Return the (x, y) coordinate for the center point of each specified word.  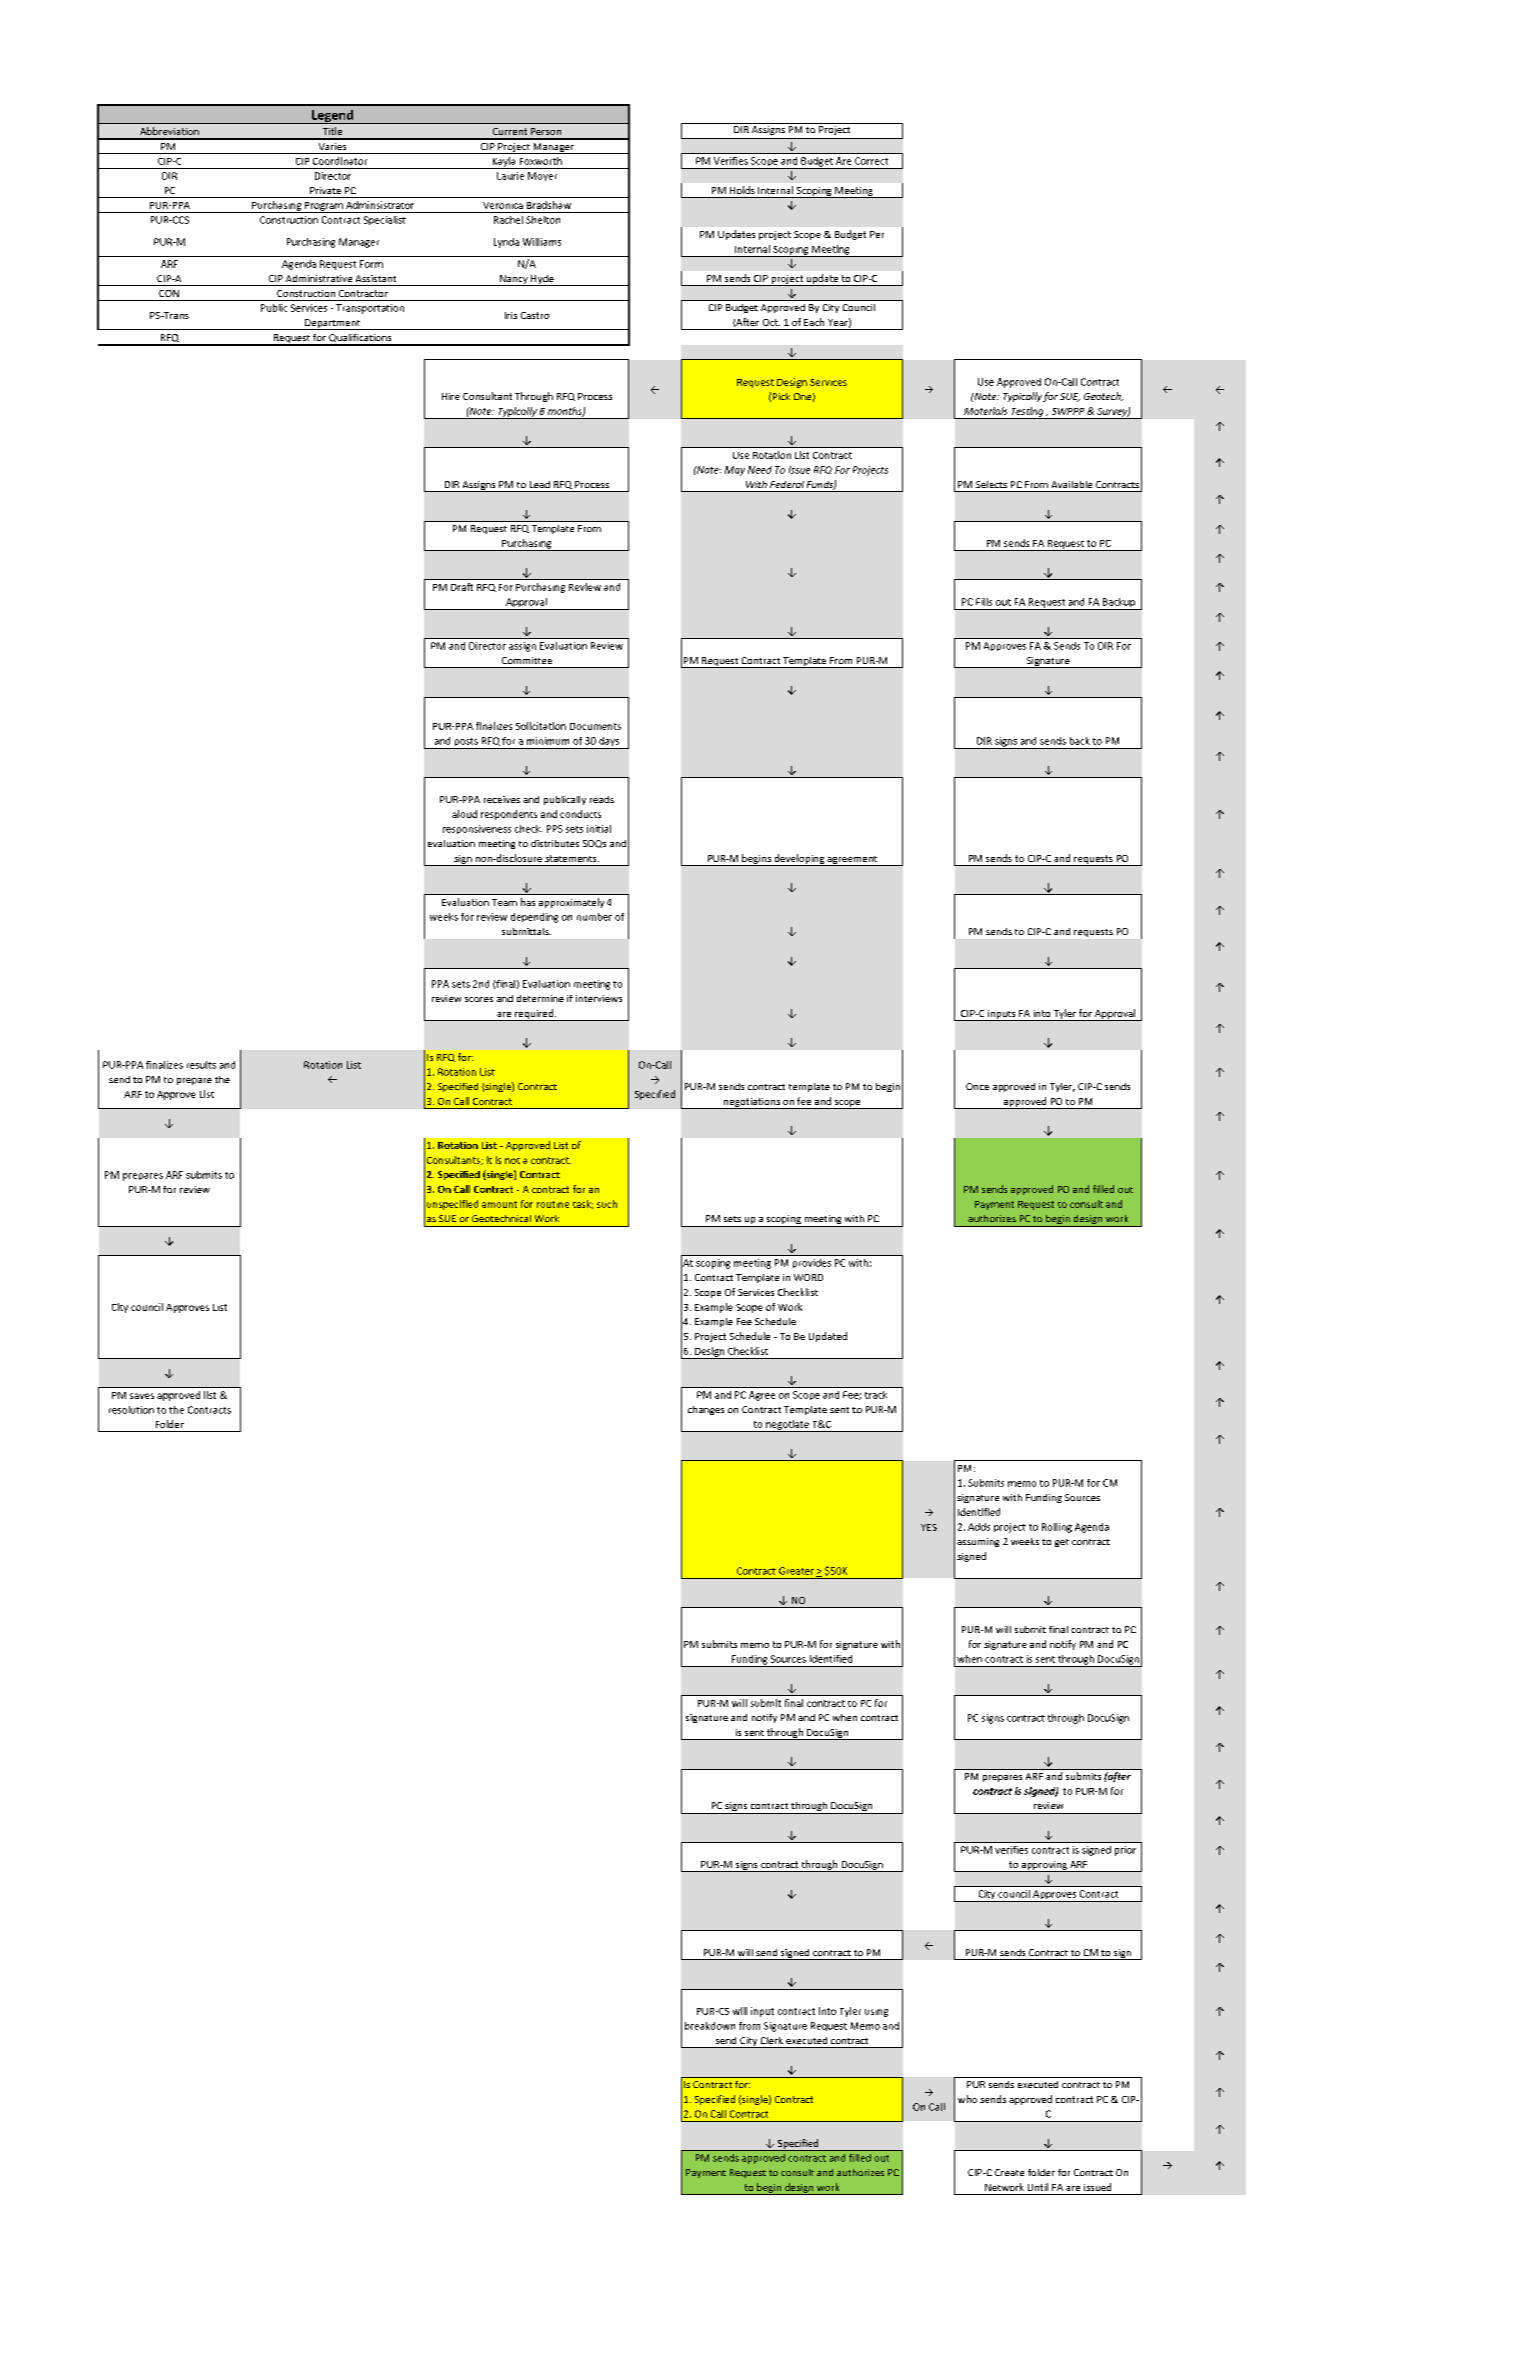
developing (799, 860)
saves (142, 1396)
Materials (985, 411)
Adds (979, 1527)
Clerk (772, 2040)
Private (325, 190)
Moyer (542, 176)
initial (599, 829)
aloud (464, 814)
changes (706, 1410)
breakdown (710, 2026)
